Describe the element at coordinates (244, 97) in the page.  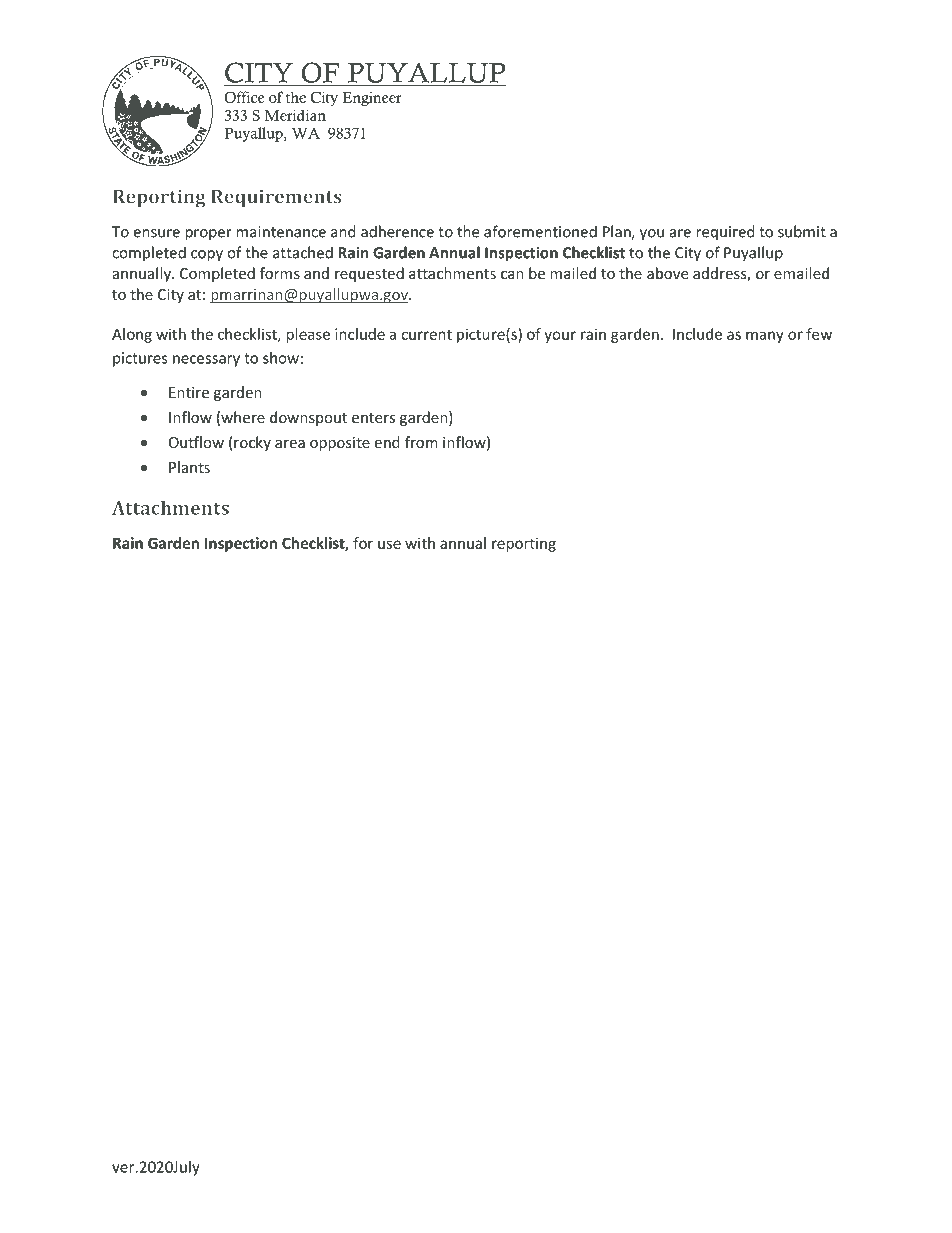
I see `Office` at that location.
